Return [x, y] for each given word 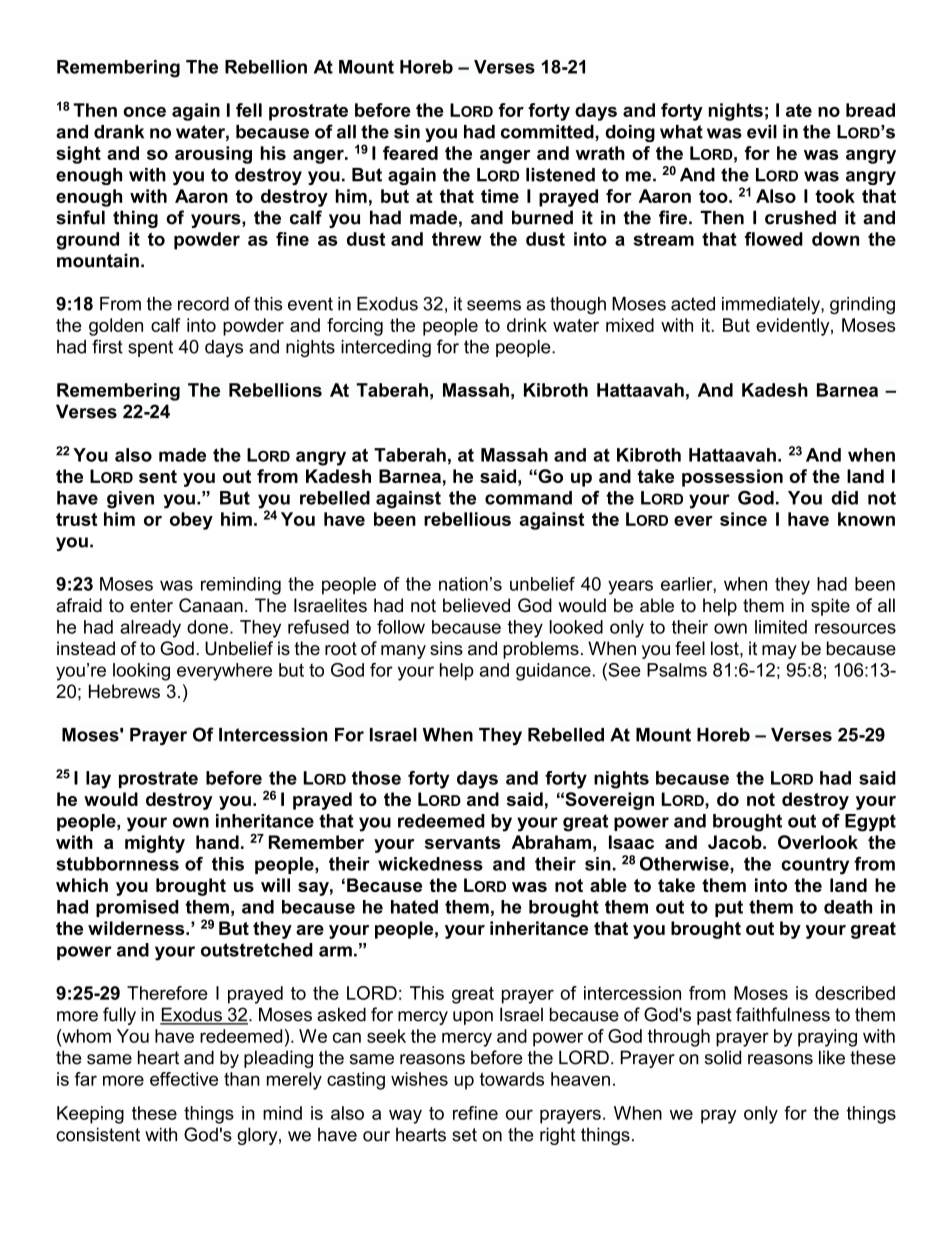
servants [462, 842]
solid [723, 1057]
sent [158, 476]
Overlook [818, 842]
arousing [213, 155]
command [528, 498]
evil [762, 132]
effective [184, 1079]
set [464, 1135]
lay [98, 780]
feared [410, 153]
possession [732, 478]
